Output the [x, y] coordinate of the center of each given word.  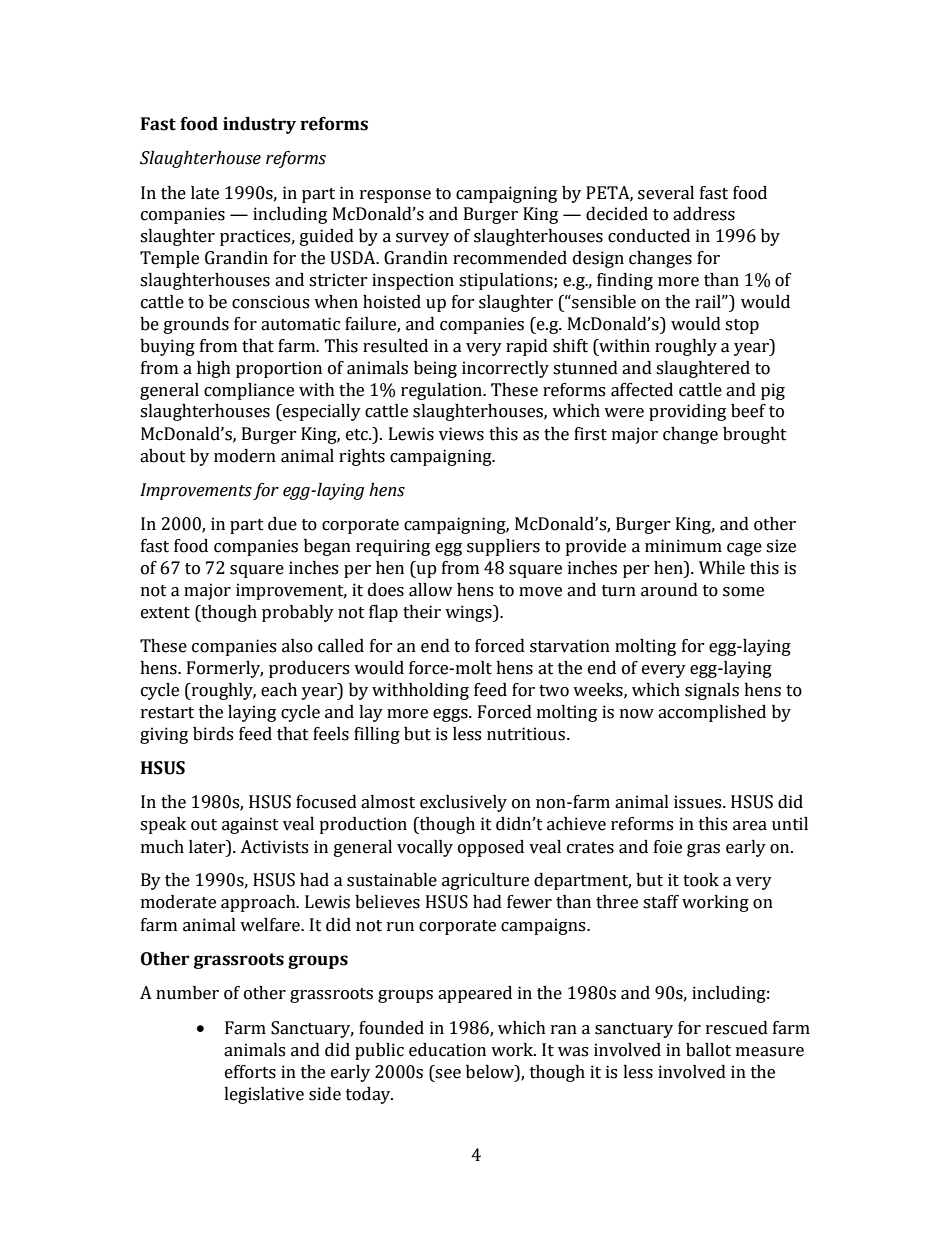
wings [469, 613]
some [743, 592]
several [666, 193]
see [448, 1074]
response [395, 196]
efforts [250, 1072]
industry [259, 125]
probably [298, 613]
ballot [708, 1050]
